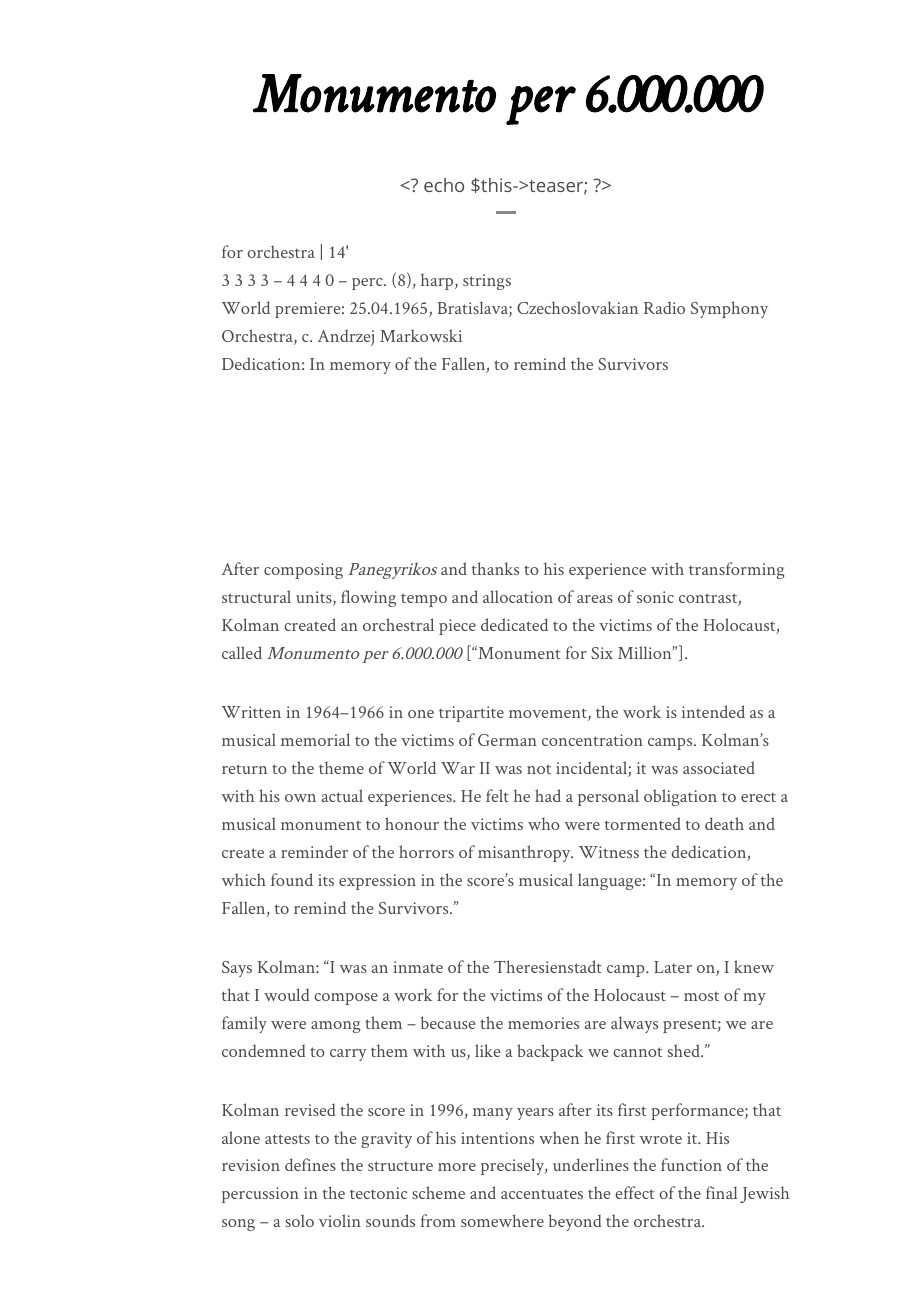 Image resolution: width=924 pixels, height=1308 pixels. I want to click on strings, so click(487, 282).
